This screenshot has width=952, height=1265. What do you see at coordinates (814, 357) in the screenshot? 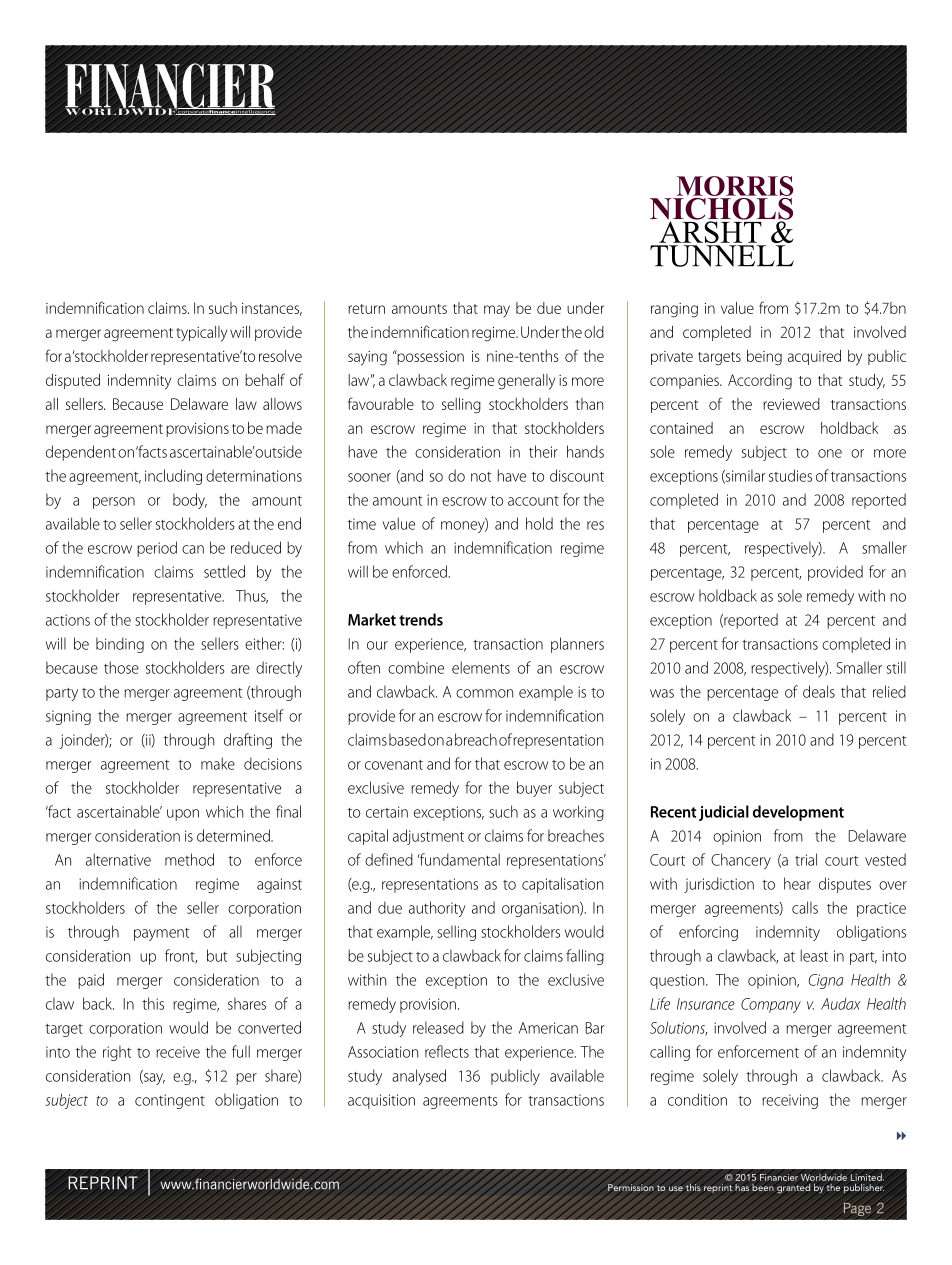
I see `acquired` at bounding box center [814, 357].
